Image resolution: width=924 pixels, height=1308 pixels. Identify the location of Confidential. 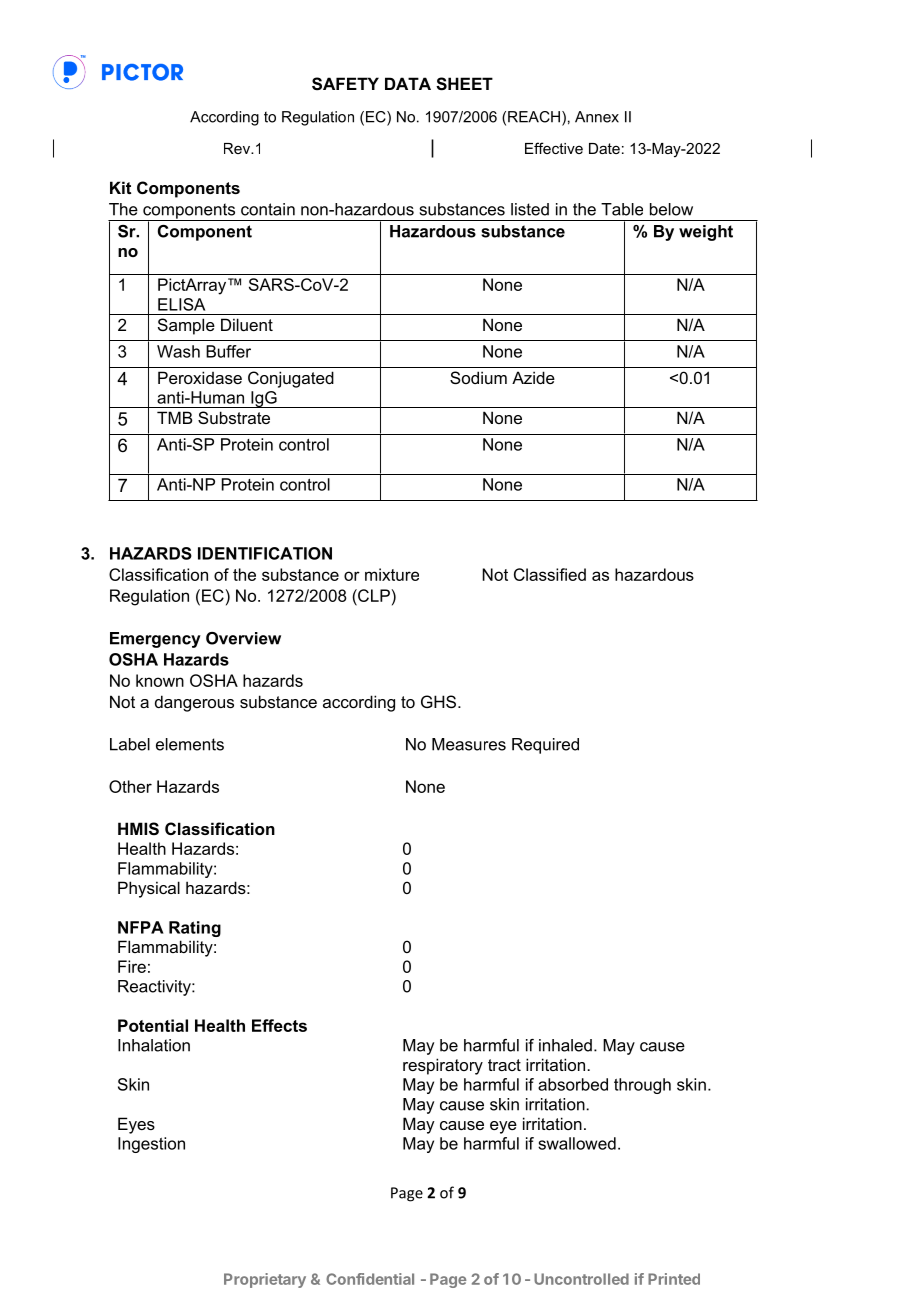
(370, 1279).
